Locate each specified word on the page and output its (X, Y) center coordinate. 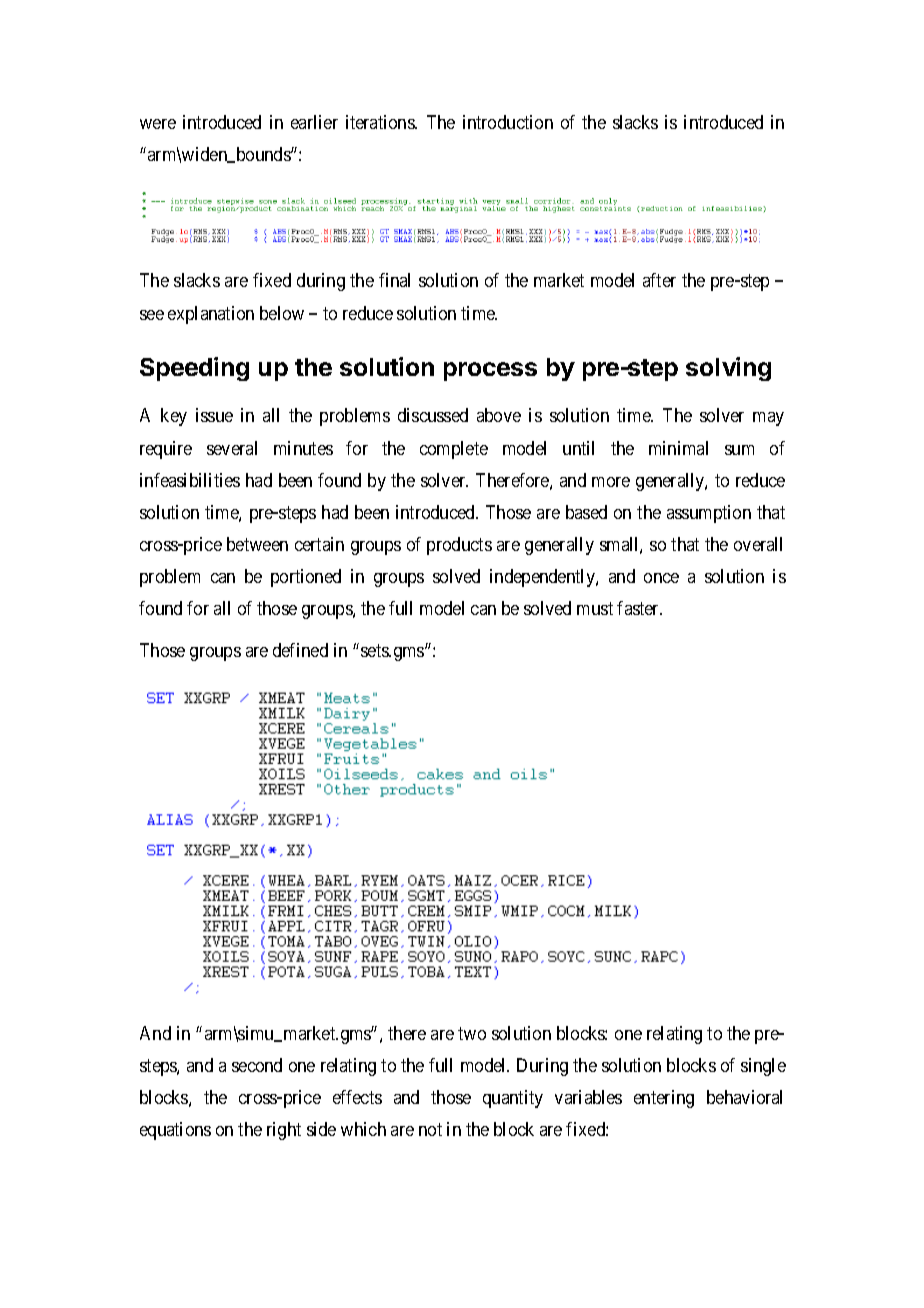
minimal (678, 448)
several (232, 448)
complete (454, 450)
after (659, 280)
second (257, 1065)
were (158, 124)
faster (639, 608)
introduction (508, 122)
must (595, 609)
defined (300, 650)
